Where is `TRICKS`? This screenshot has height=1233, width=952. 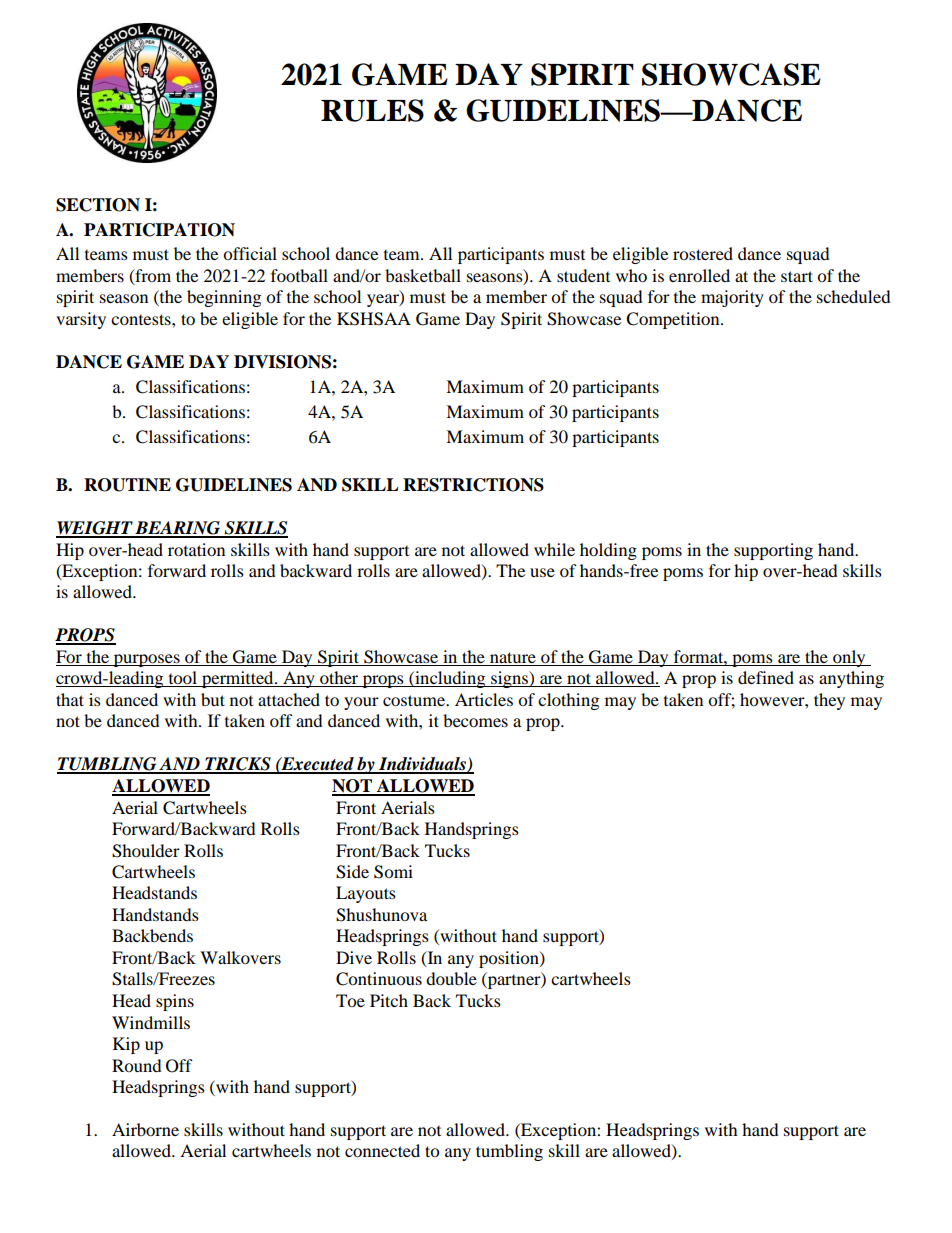
TRICKS is located at coordinates (238, 765).
